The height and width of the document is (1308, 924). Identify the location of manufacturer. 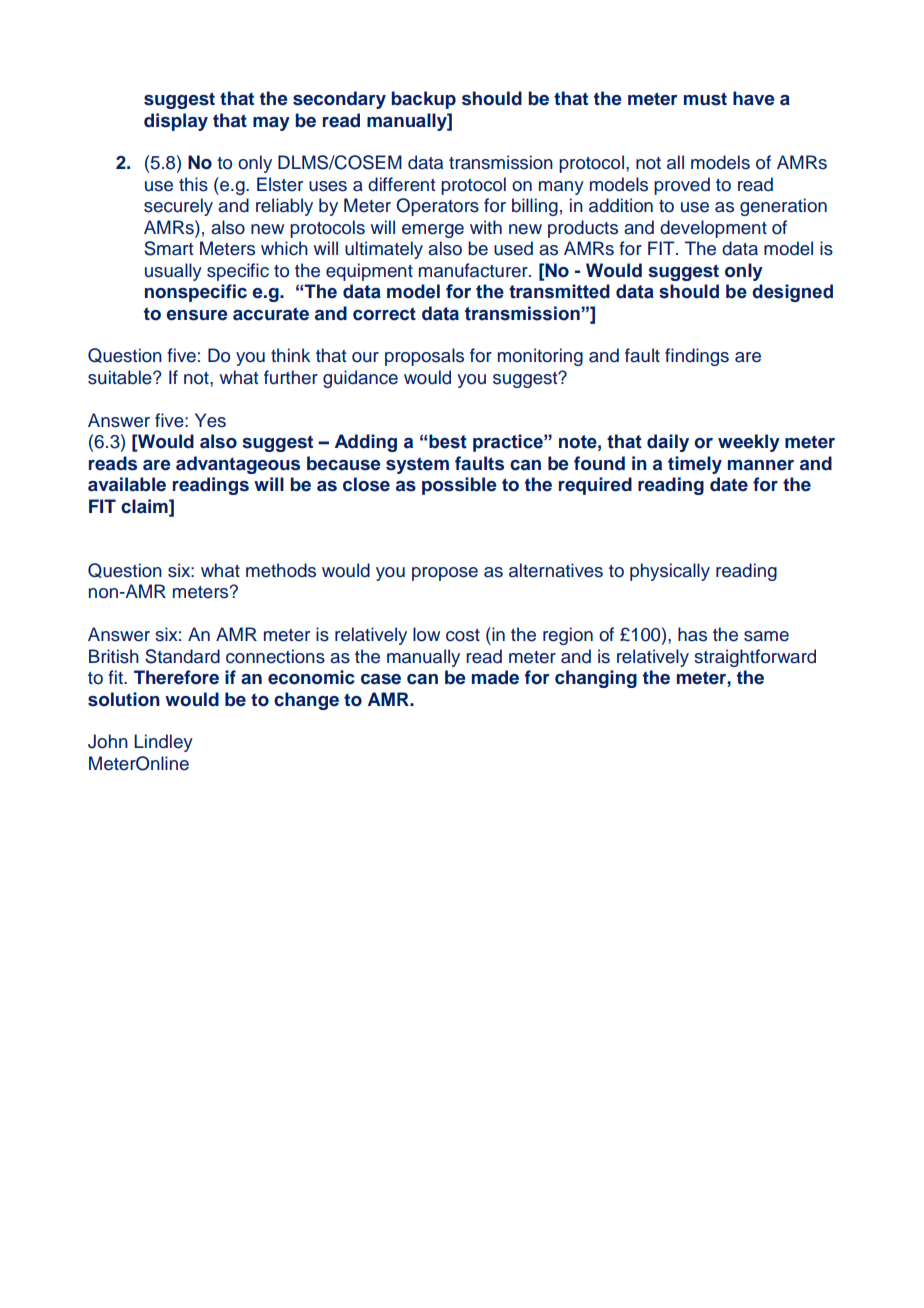
(474, 270).
